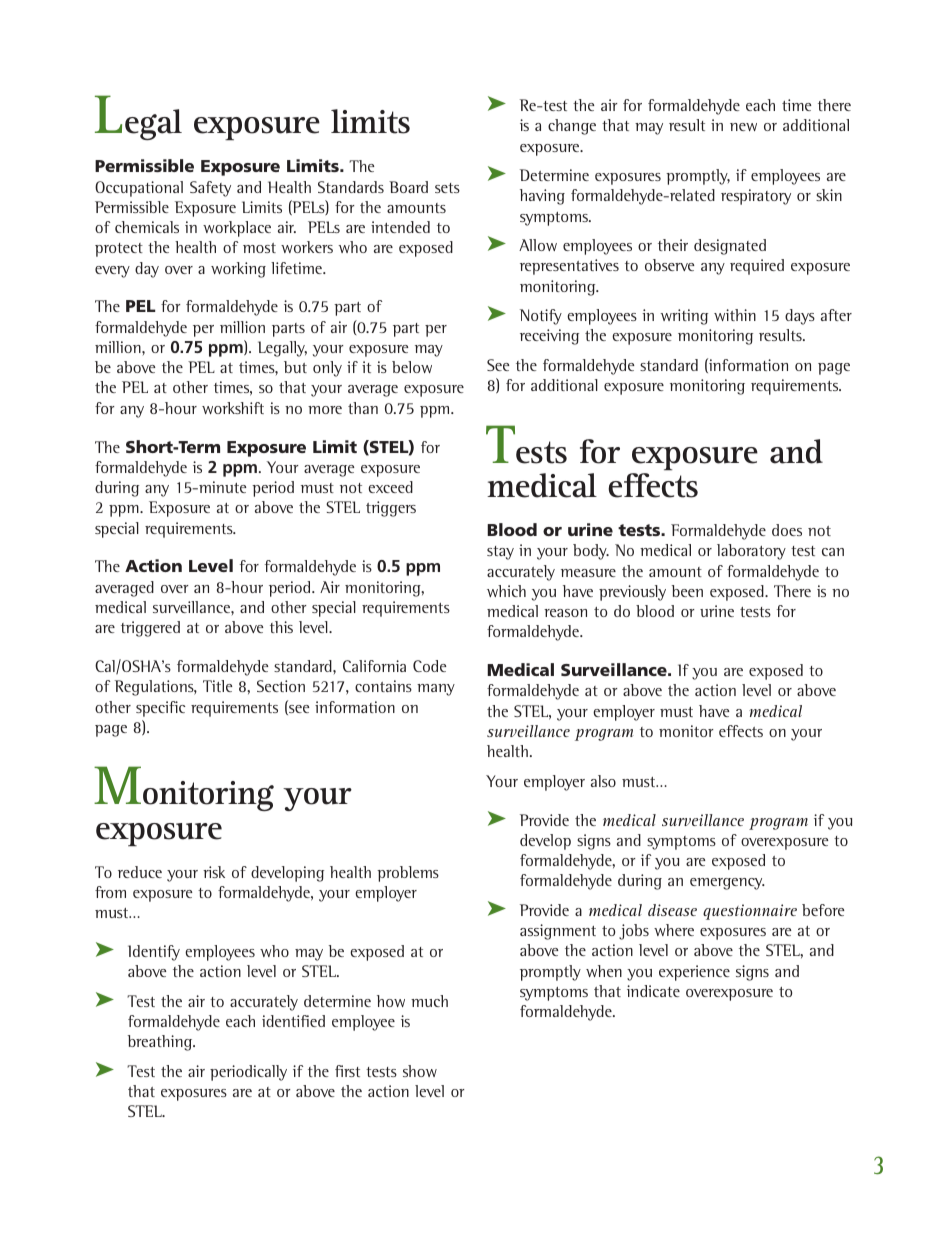  Describe the element at coordinates (210, 189) in the image. I see `Safety` at that location.
